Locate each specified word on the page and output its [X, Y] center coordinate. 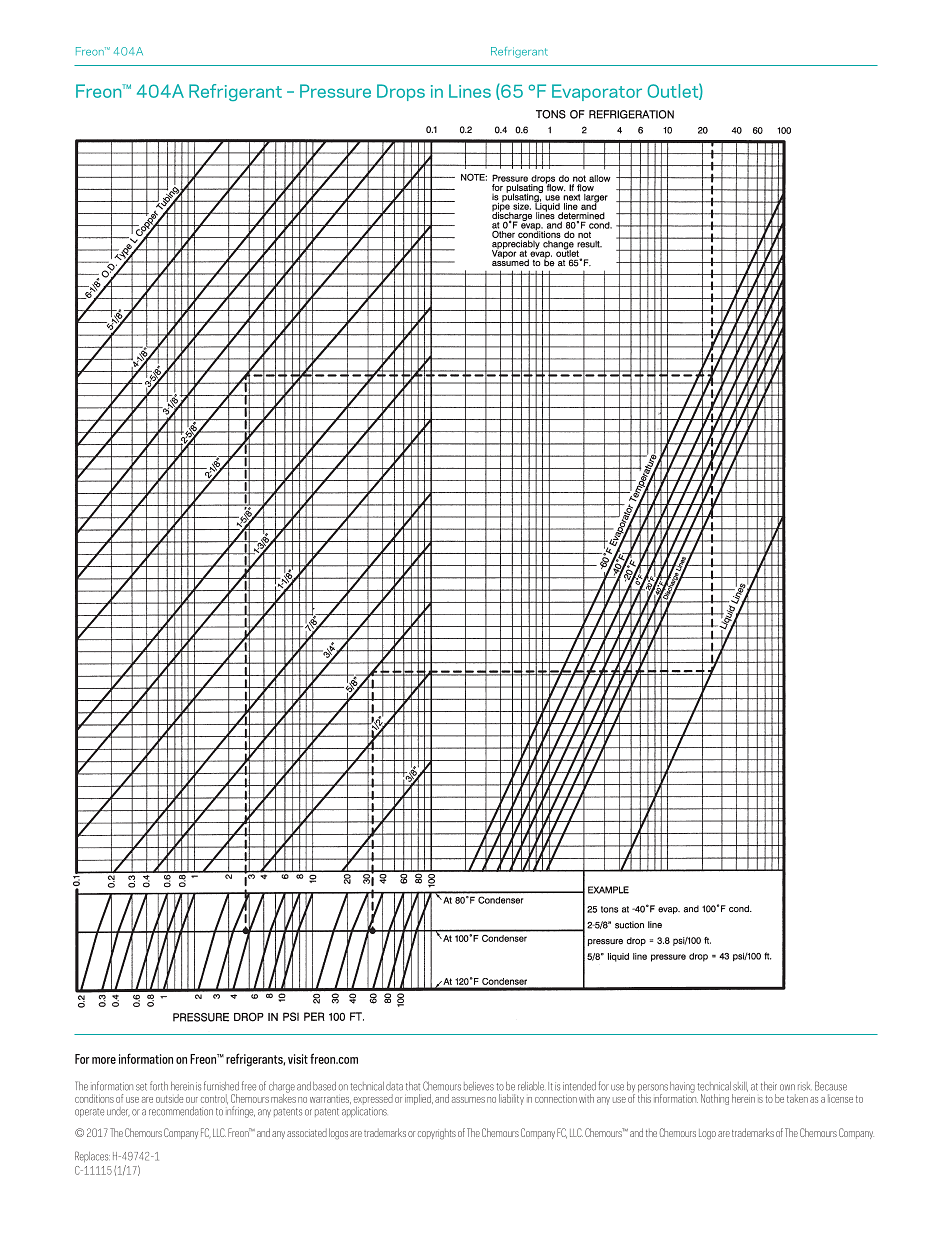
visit [298, 1059]
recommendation [181, 1111]
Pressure [335, 91]
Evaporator [597, 92]
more [104, 1060]
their [769, 1086]
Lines [470, 91]
